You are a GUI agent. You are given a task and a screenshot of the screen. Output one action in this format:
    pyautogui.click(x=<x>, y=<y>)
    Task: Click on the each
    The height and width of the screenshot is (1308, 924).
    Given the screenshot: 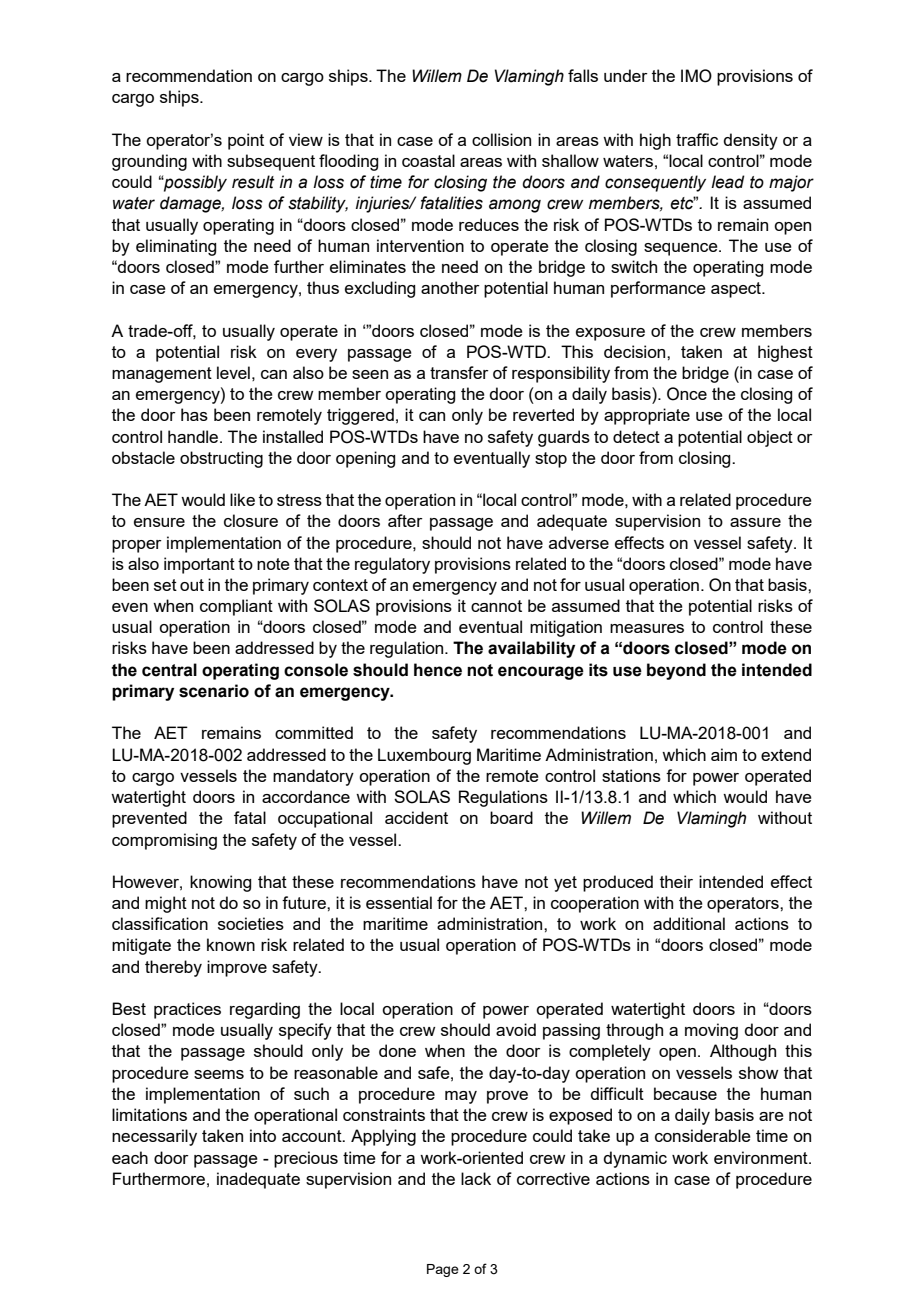 What is the action you would take?
    pyautogui.click(x=130, y=1157)
